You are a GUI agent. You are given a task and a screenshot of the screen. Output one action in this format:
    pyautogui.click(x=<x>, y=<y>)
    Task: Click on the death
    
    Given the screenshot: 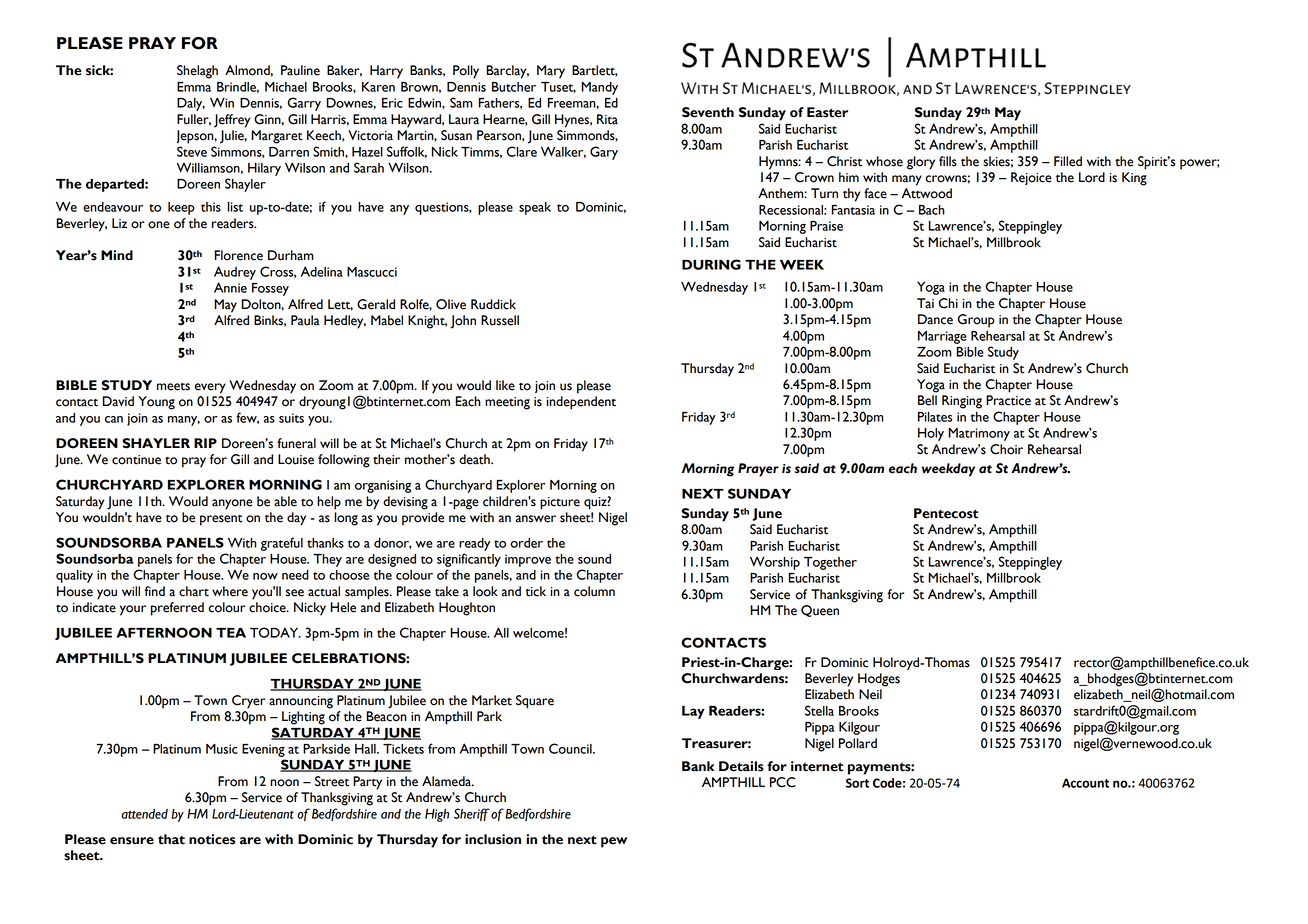 What is the action you would take?
    pyautogui.click(x=475, y=459)
